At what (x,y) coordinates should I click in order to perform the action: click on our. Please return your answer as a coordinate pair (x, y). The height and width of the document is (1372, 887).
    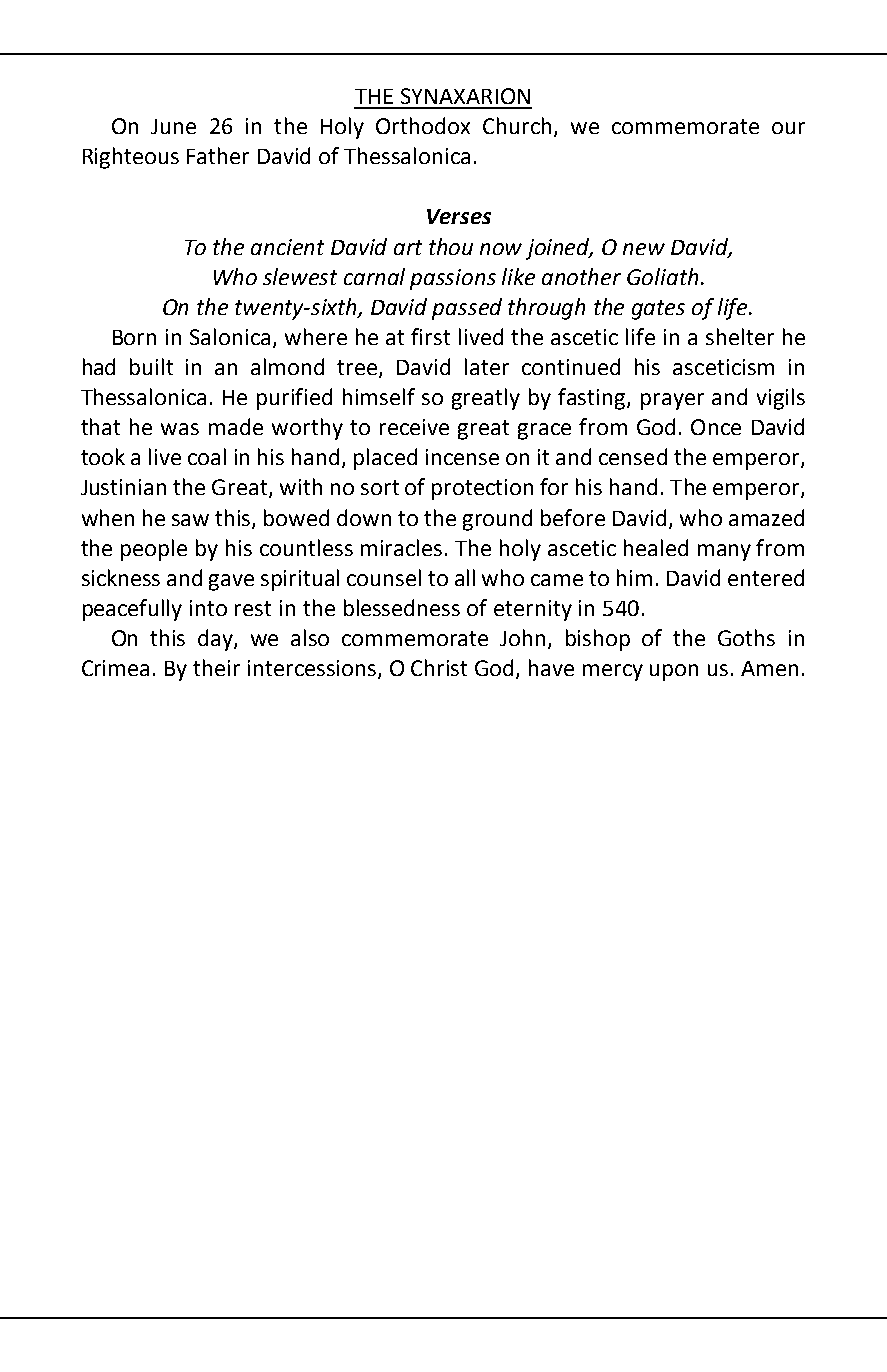
    Looking at the image, I should click on (788, 128).
